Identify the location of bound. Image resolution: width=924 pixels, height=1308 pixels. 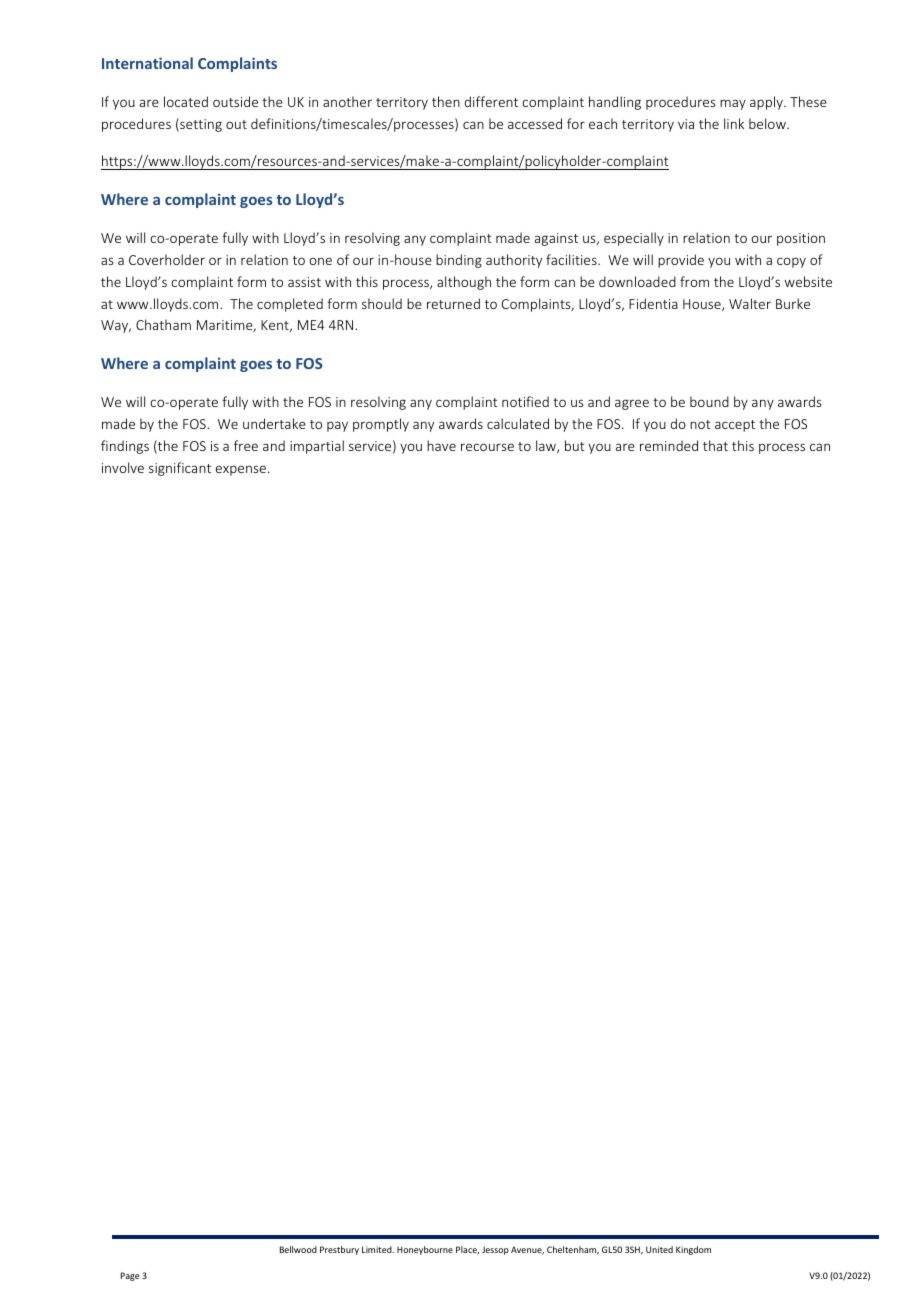
(709, 401).
